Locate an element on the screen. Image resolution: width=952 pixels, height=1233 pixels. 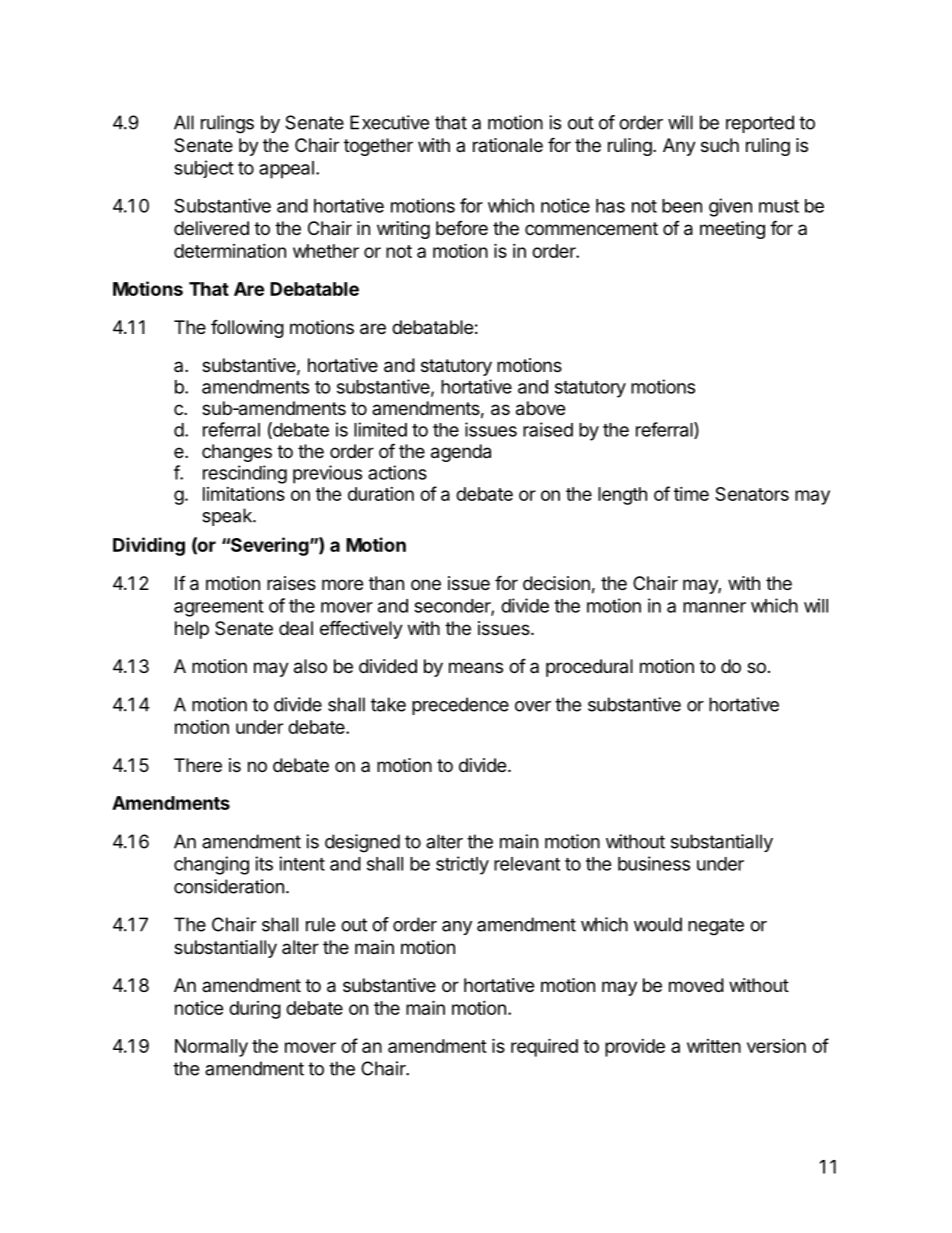
agenda is located at coordinates (461, 453).
